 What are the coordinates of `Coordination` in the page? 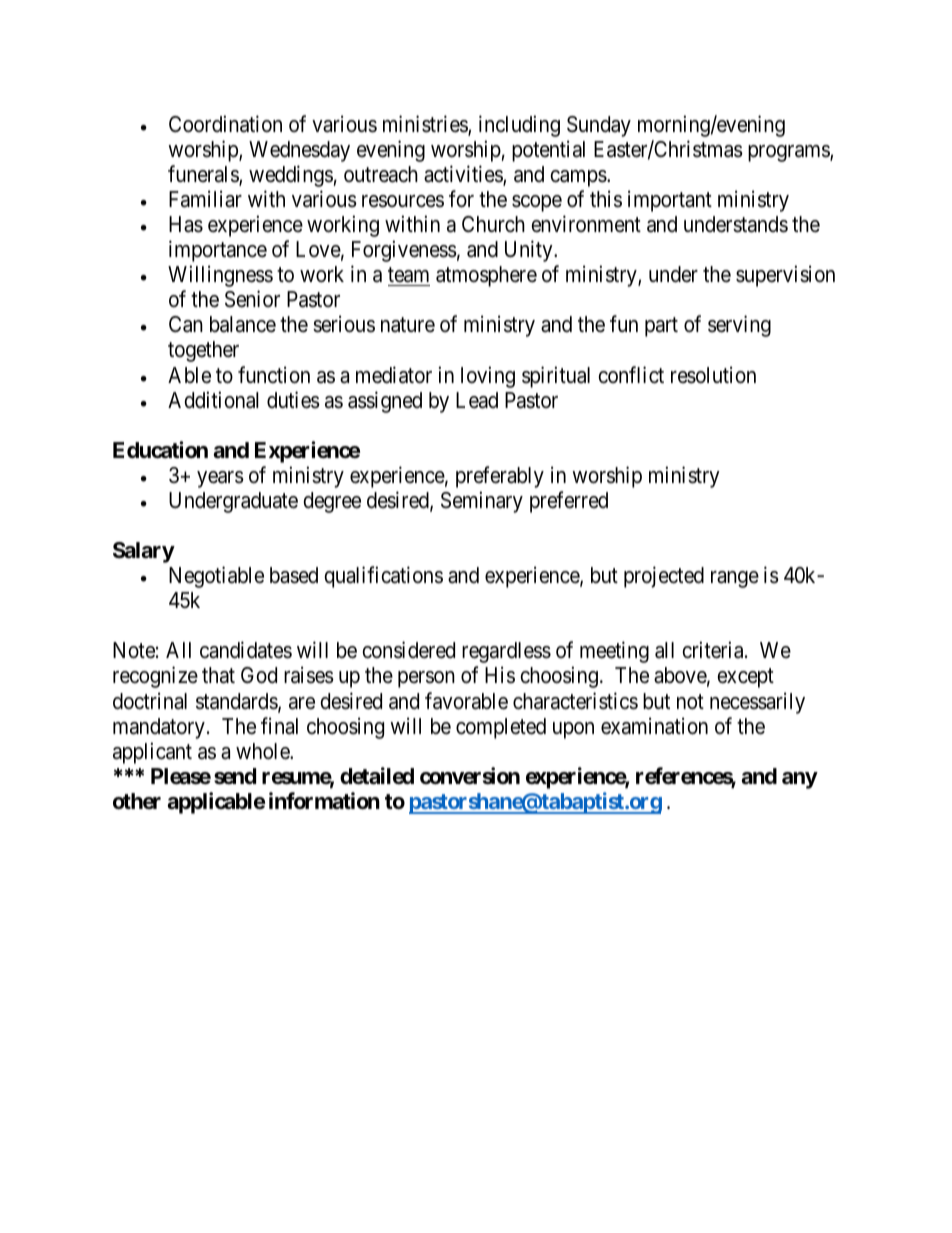 It's located at (225, 124).
